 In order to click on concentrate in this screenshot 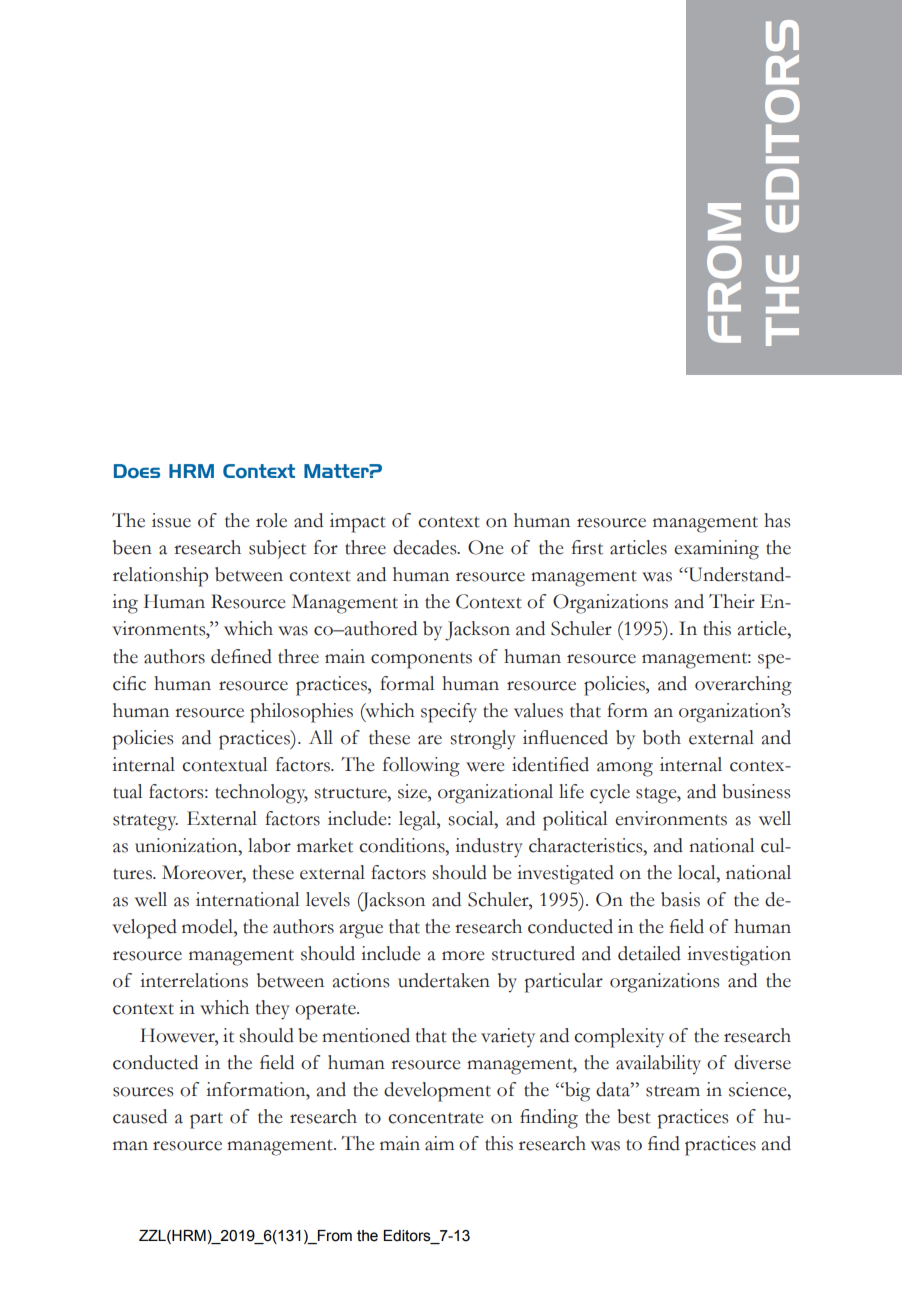, I will do `click(436, 1118)`.
